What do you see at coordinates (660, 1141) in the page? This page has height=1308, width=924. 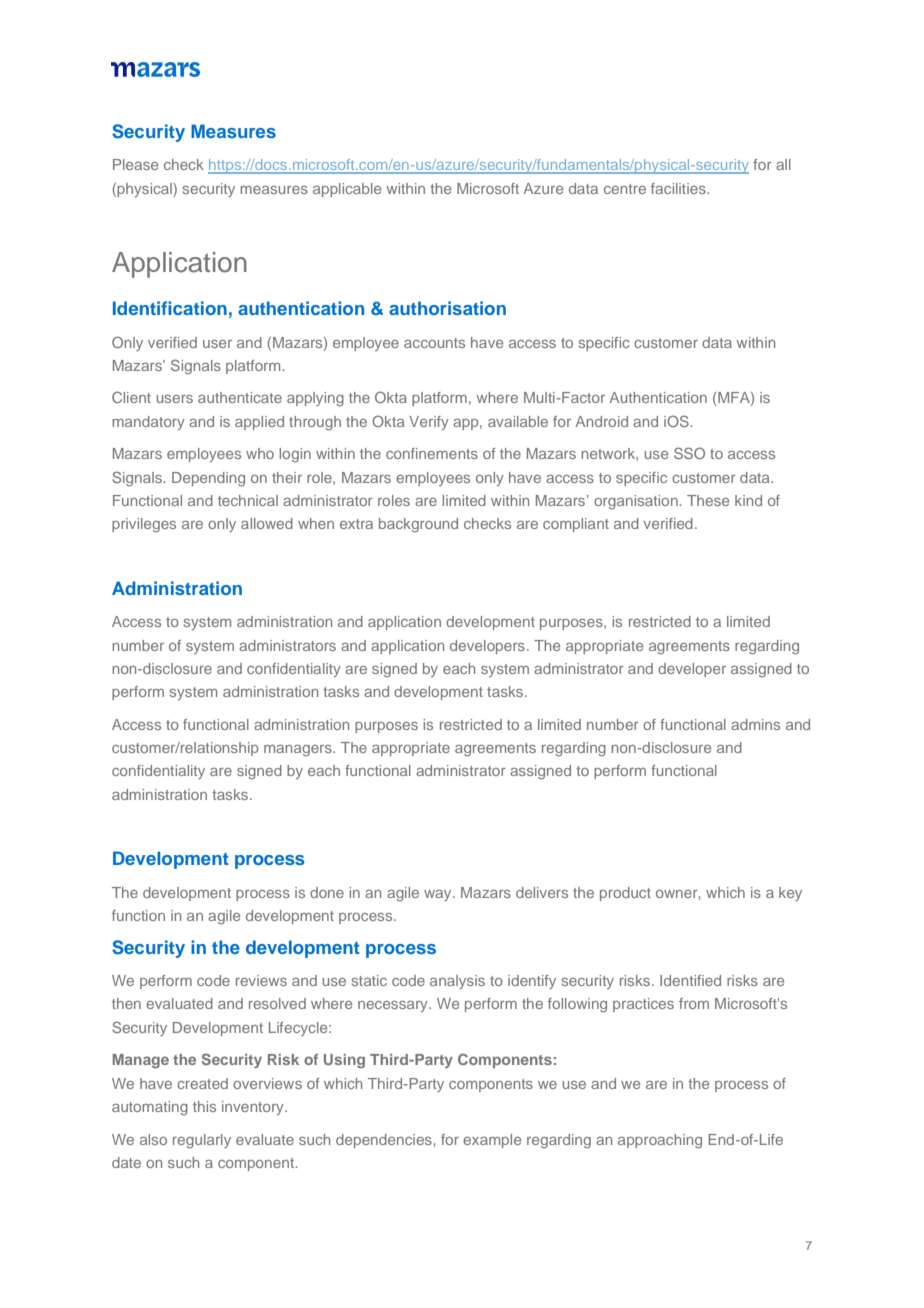 I see `approaching` at bounding box center [660, 1141].
